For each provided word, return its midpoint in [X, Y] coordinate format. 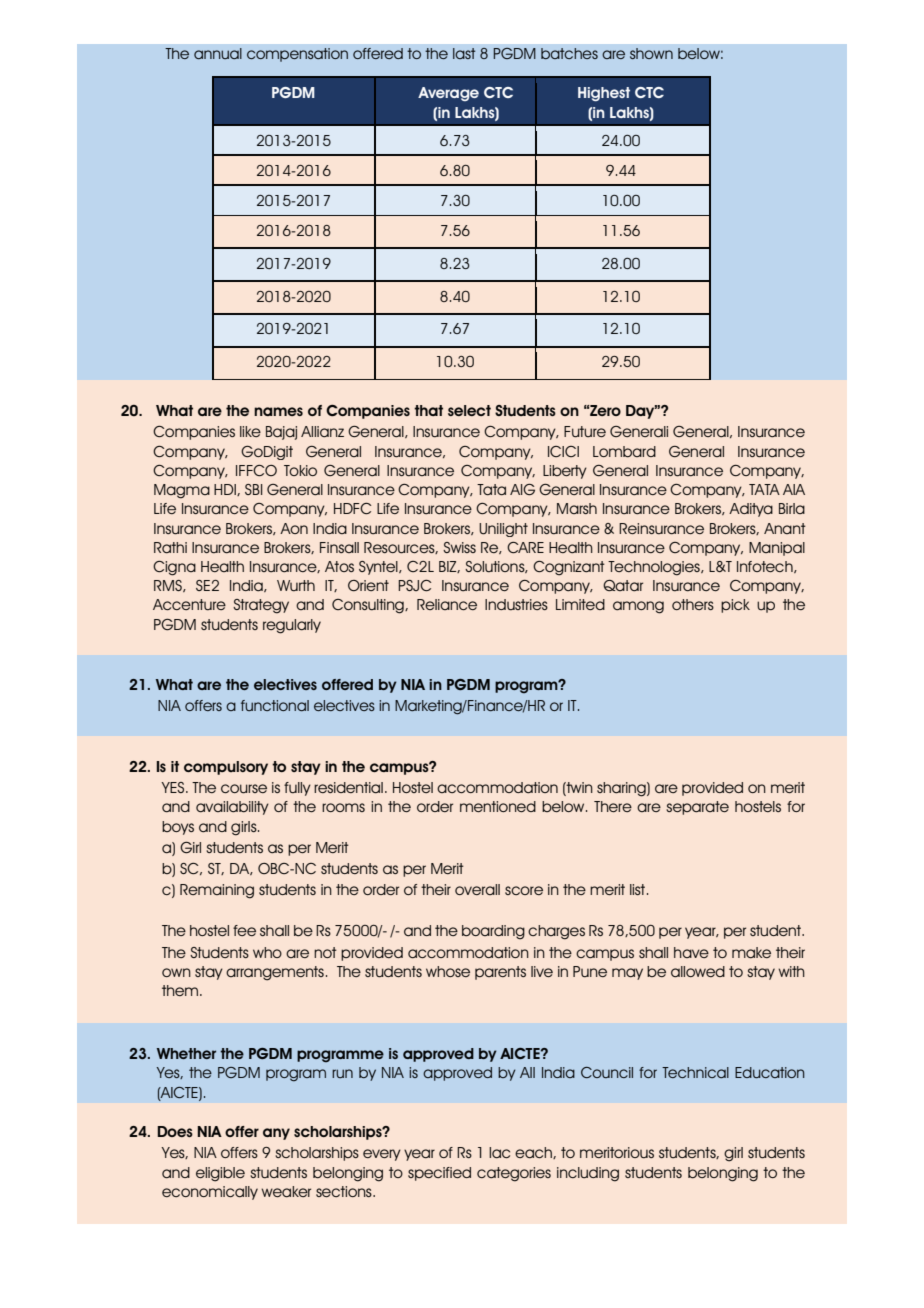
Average [448, 94]
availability [232, 808]
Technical [695, 1072]
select [469, 410]
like [250, 431]
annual [218, 53]
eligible [220, 1174]
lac [499, 1152]
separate [697, 808]
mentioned [498, 806]
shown [651, 53]
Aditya [751, 510]
